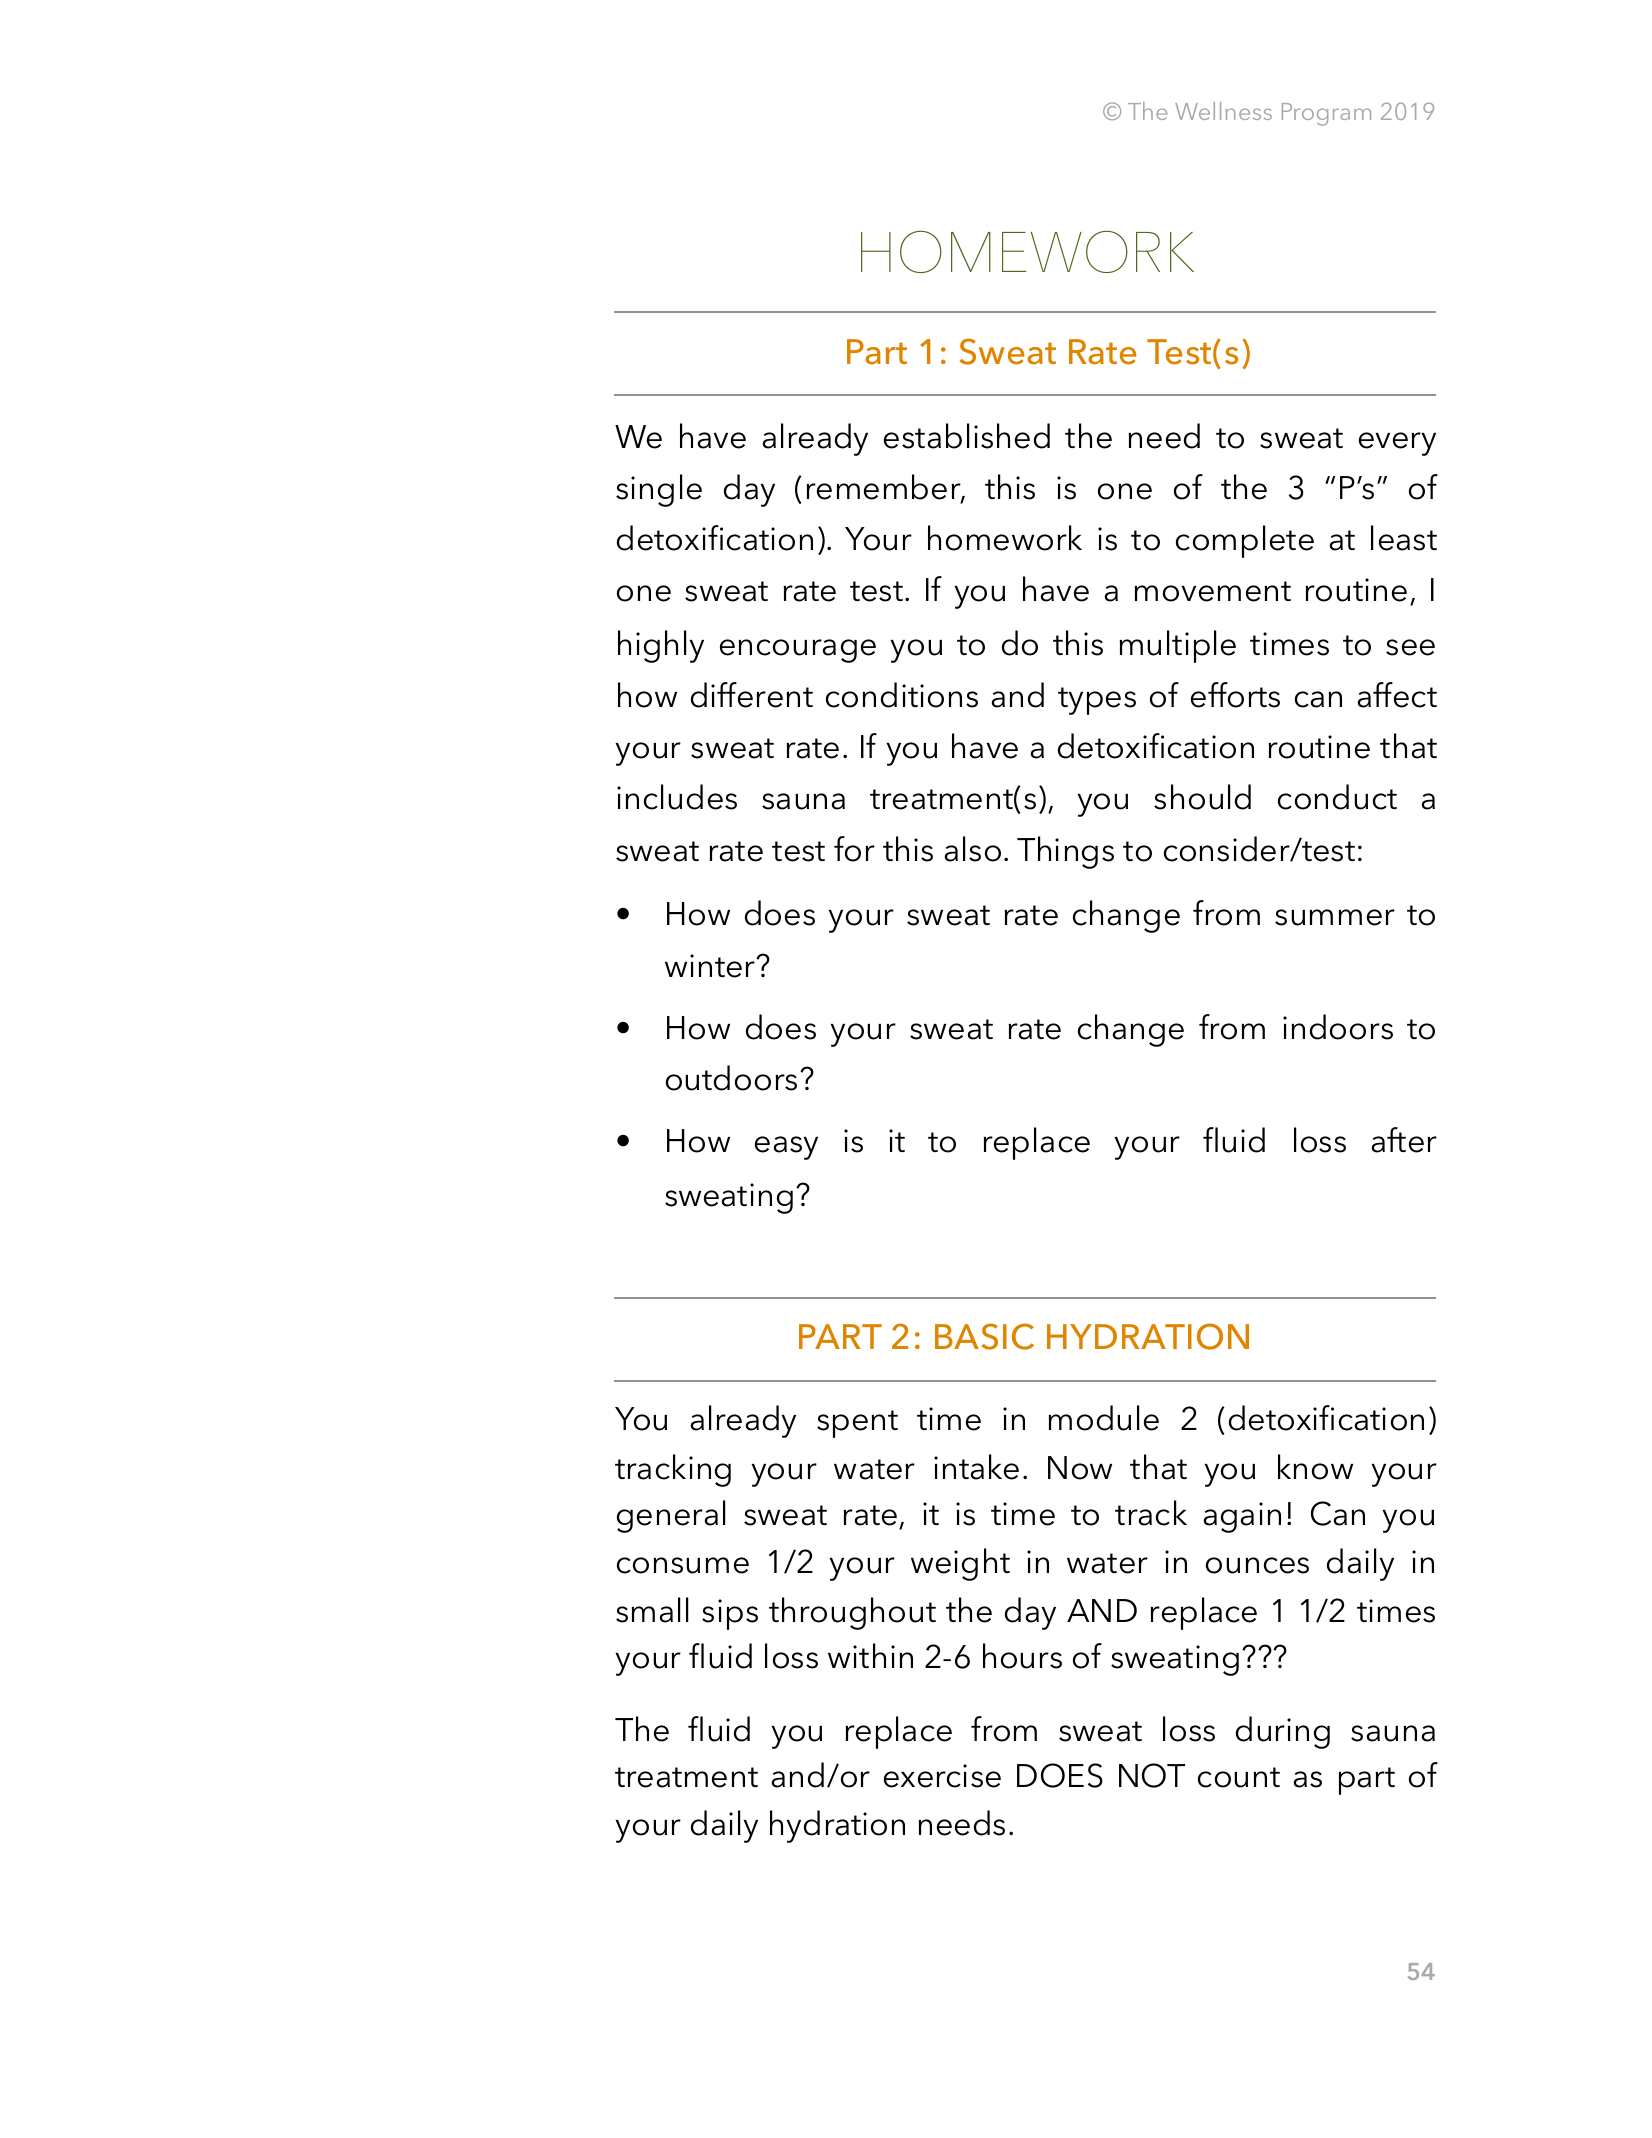 Image resolution: width=1652 pixels, height=2138 pixels. What do you see at coordinates (1326, 114) in the screenshot?
I see `Program` at bounding box center [1326, 114].
